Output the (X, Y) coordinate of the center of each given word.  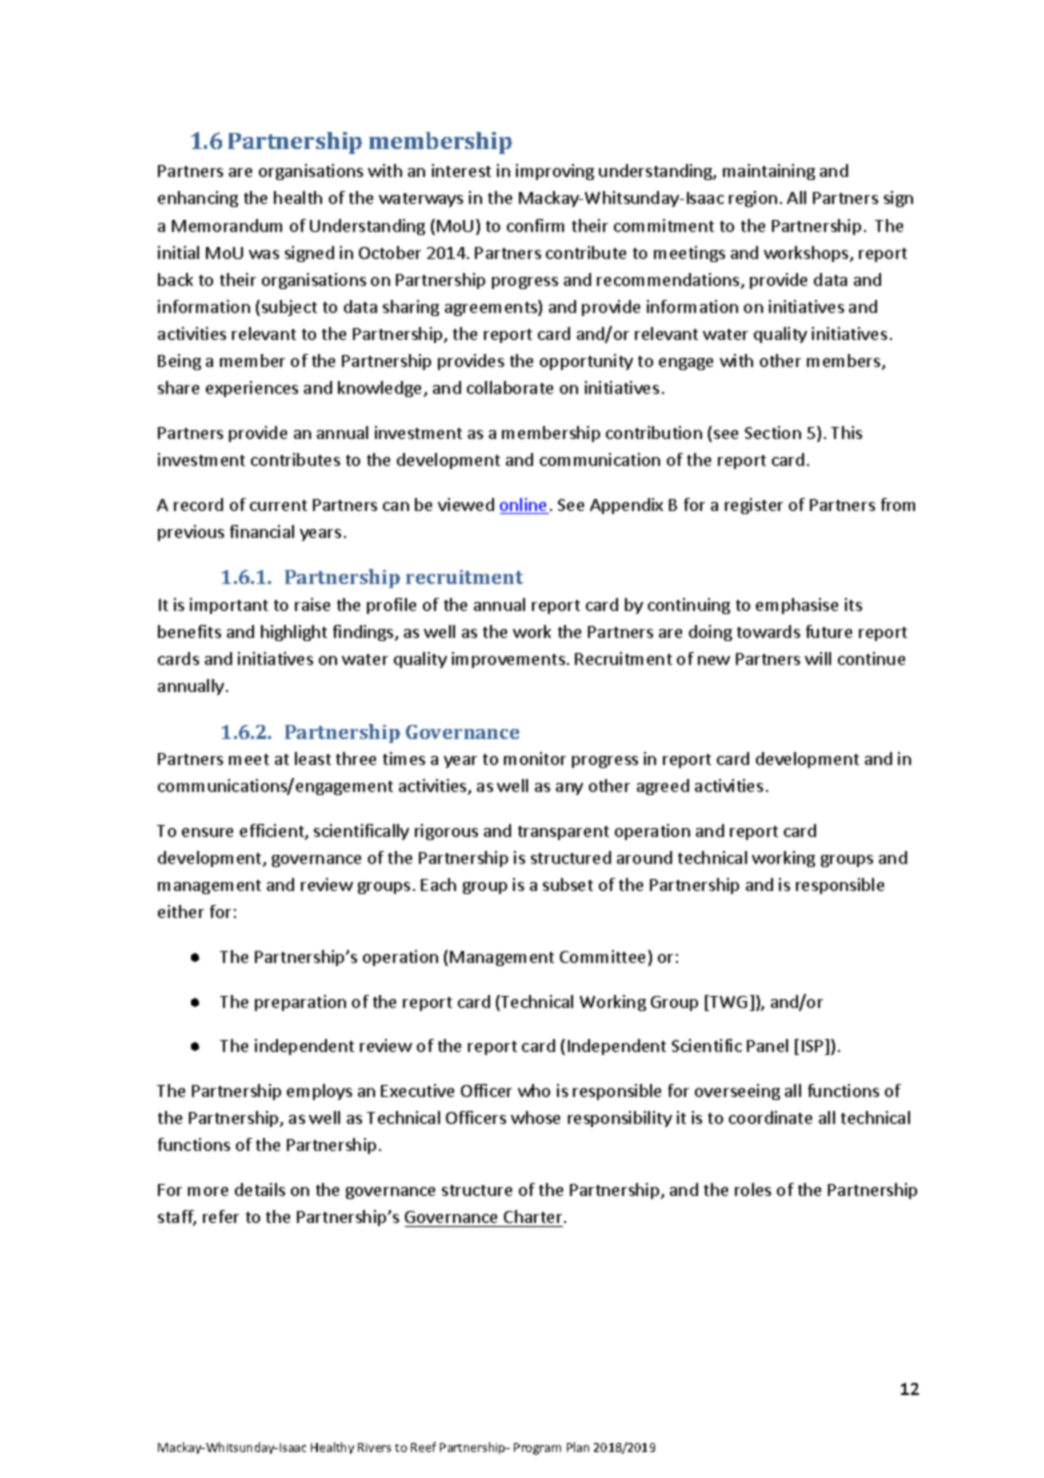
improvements (508, 660)
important (229, 606)
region (753, 199)
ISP (814, 1047)
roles (753, 1189)
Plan (578, 1447)
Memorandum (227, 225)
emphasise (797, 606)
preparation (300, 1003)
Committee (604, 958)
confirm (535, 225)
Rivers (374, 1447)
